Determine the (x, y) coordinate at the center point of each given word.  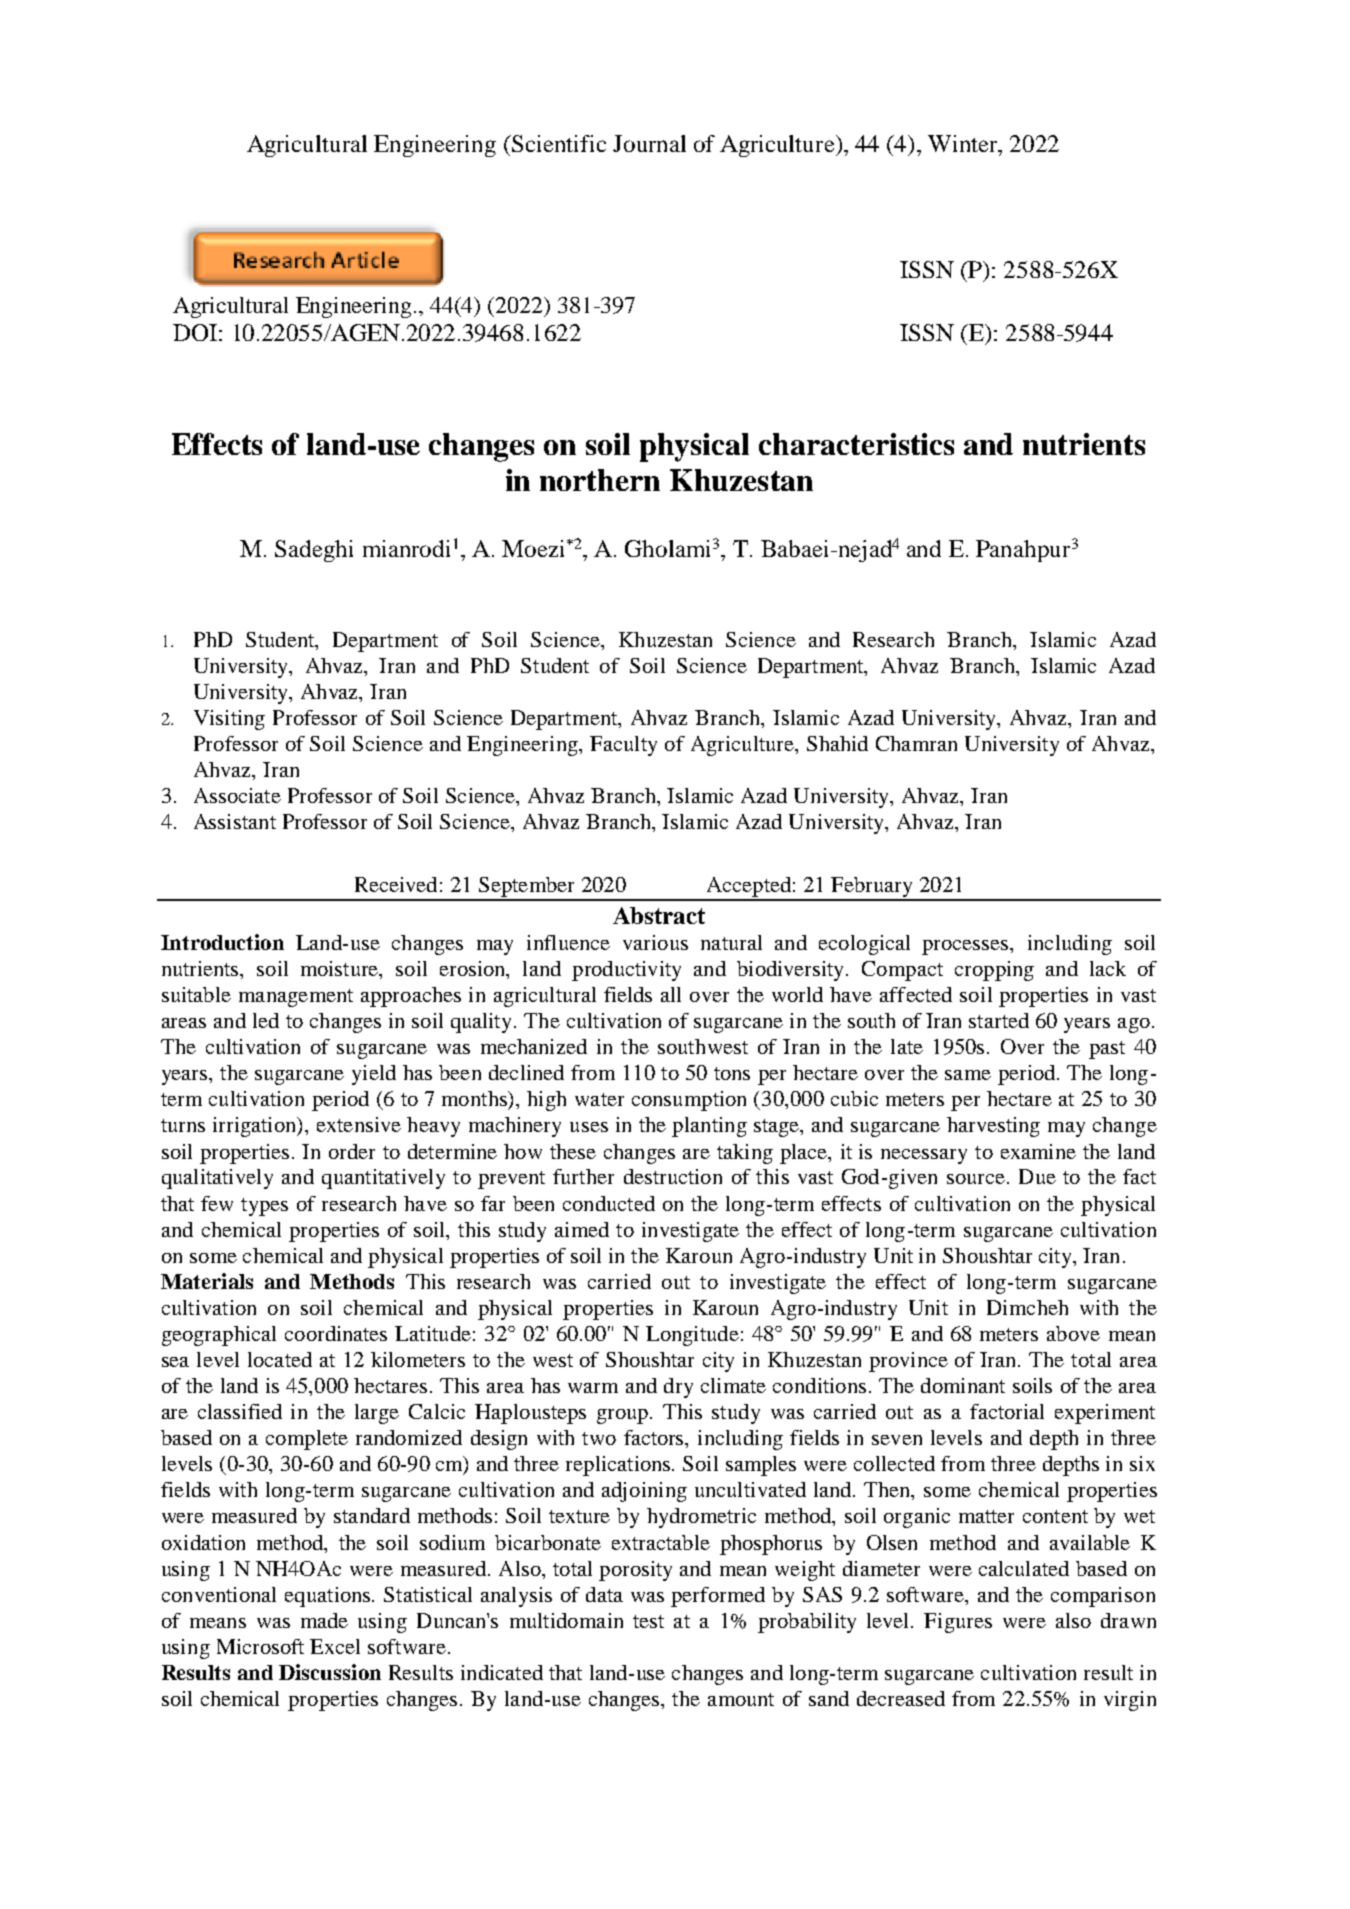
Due (1037, 1176)
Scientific (558, 143)
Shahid (837, 743)
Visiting (229, 720)
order (352, 1151)
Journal (649, 143)
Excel (335, 1646)
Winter (964, 143)
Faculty (623, 746)
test (648, 1621)
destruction (673, 1176)
